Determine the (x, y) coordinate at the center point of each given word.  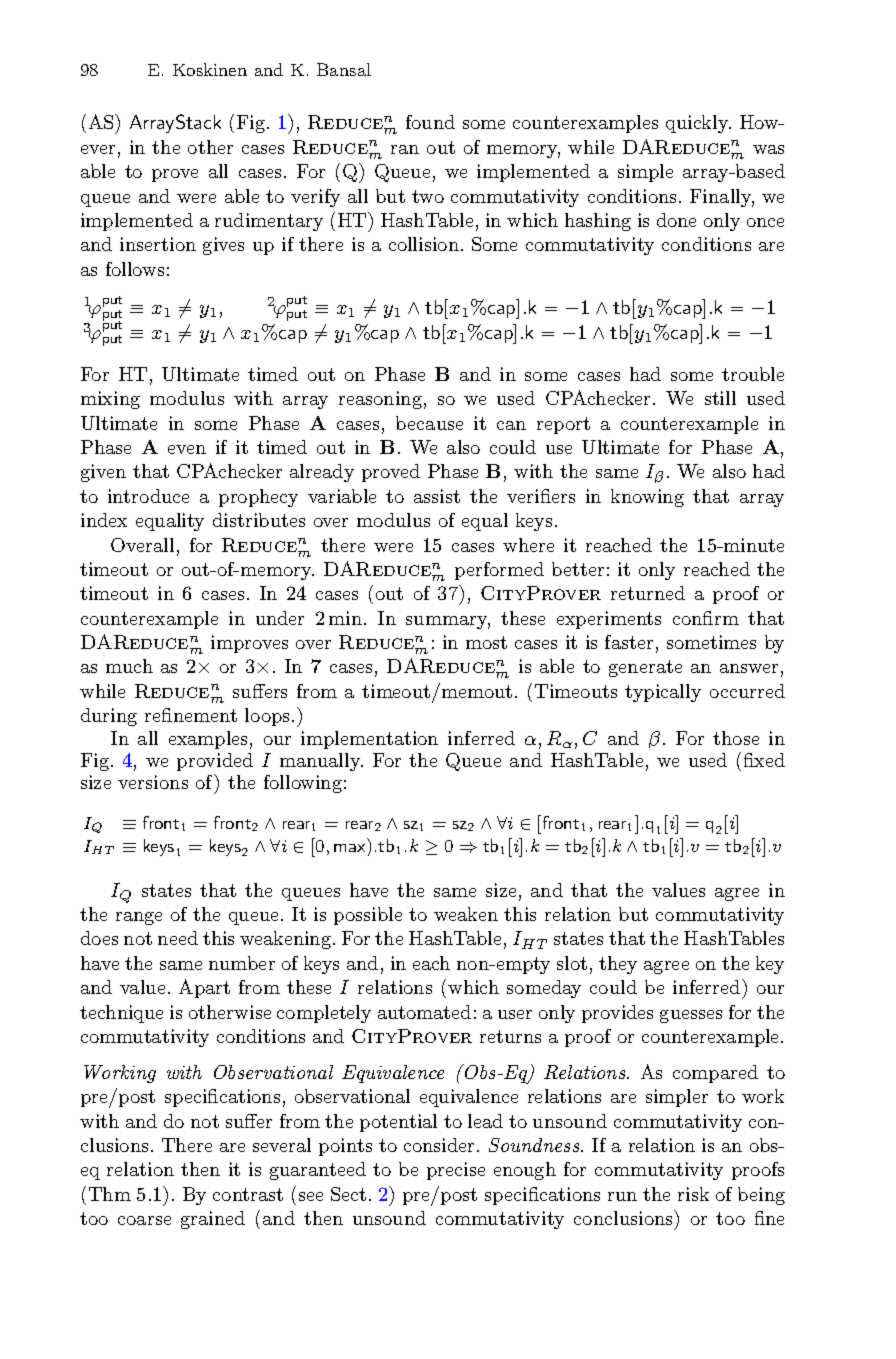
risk (693, 1194)
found (430, 122)
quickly (698, 124)
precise (456, 1171)
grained (213, 1220)
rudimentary (269, 222)
